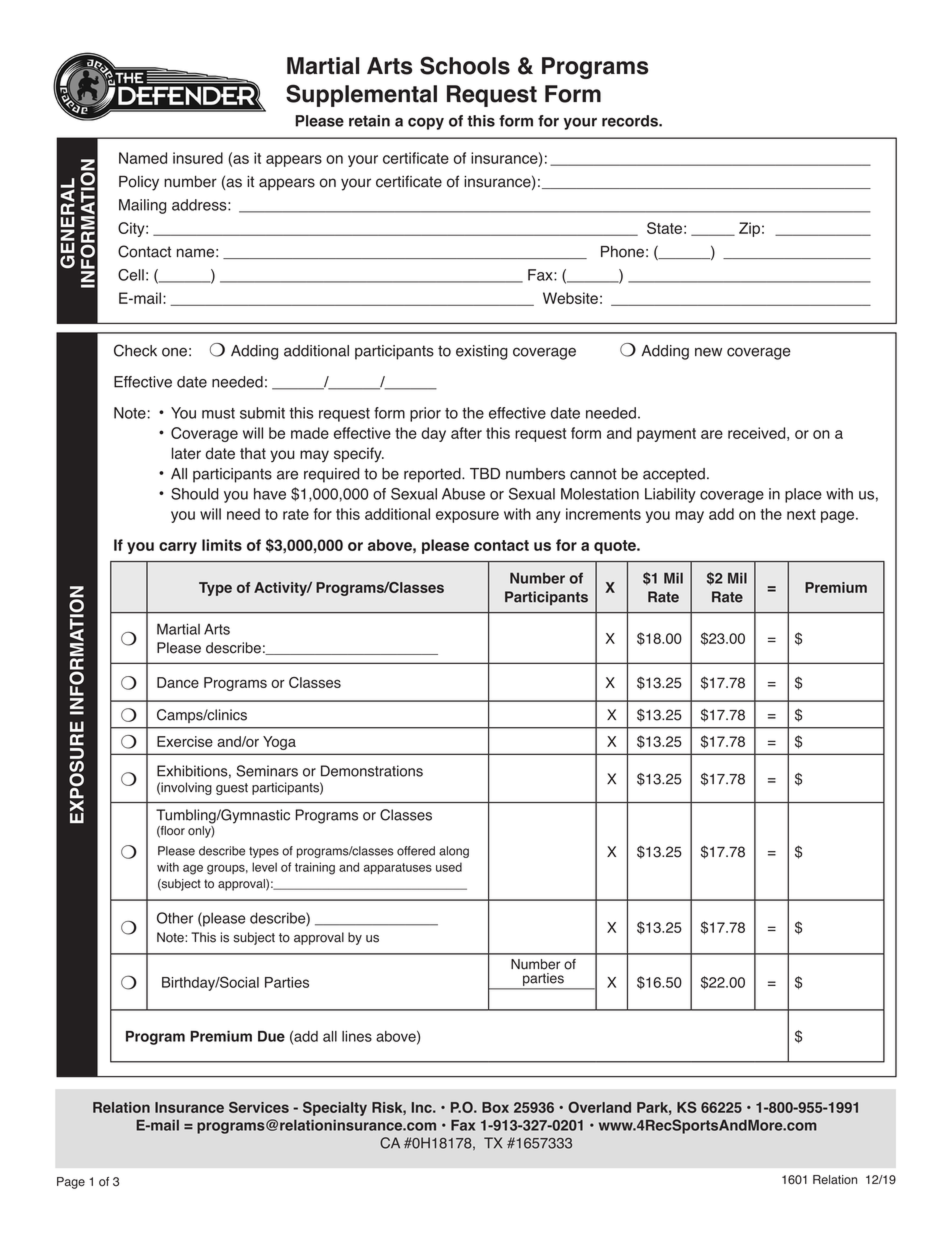 The width and height of the image is (952, 1233). What do you see at coordinates (195, 494) in the image?
I see `Should` at bounding box center [195, 494].
